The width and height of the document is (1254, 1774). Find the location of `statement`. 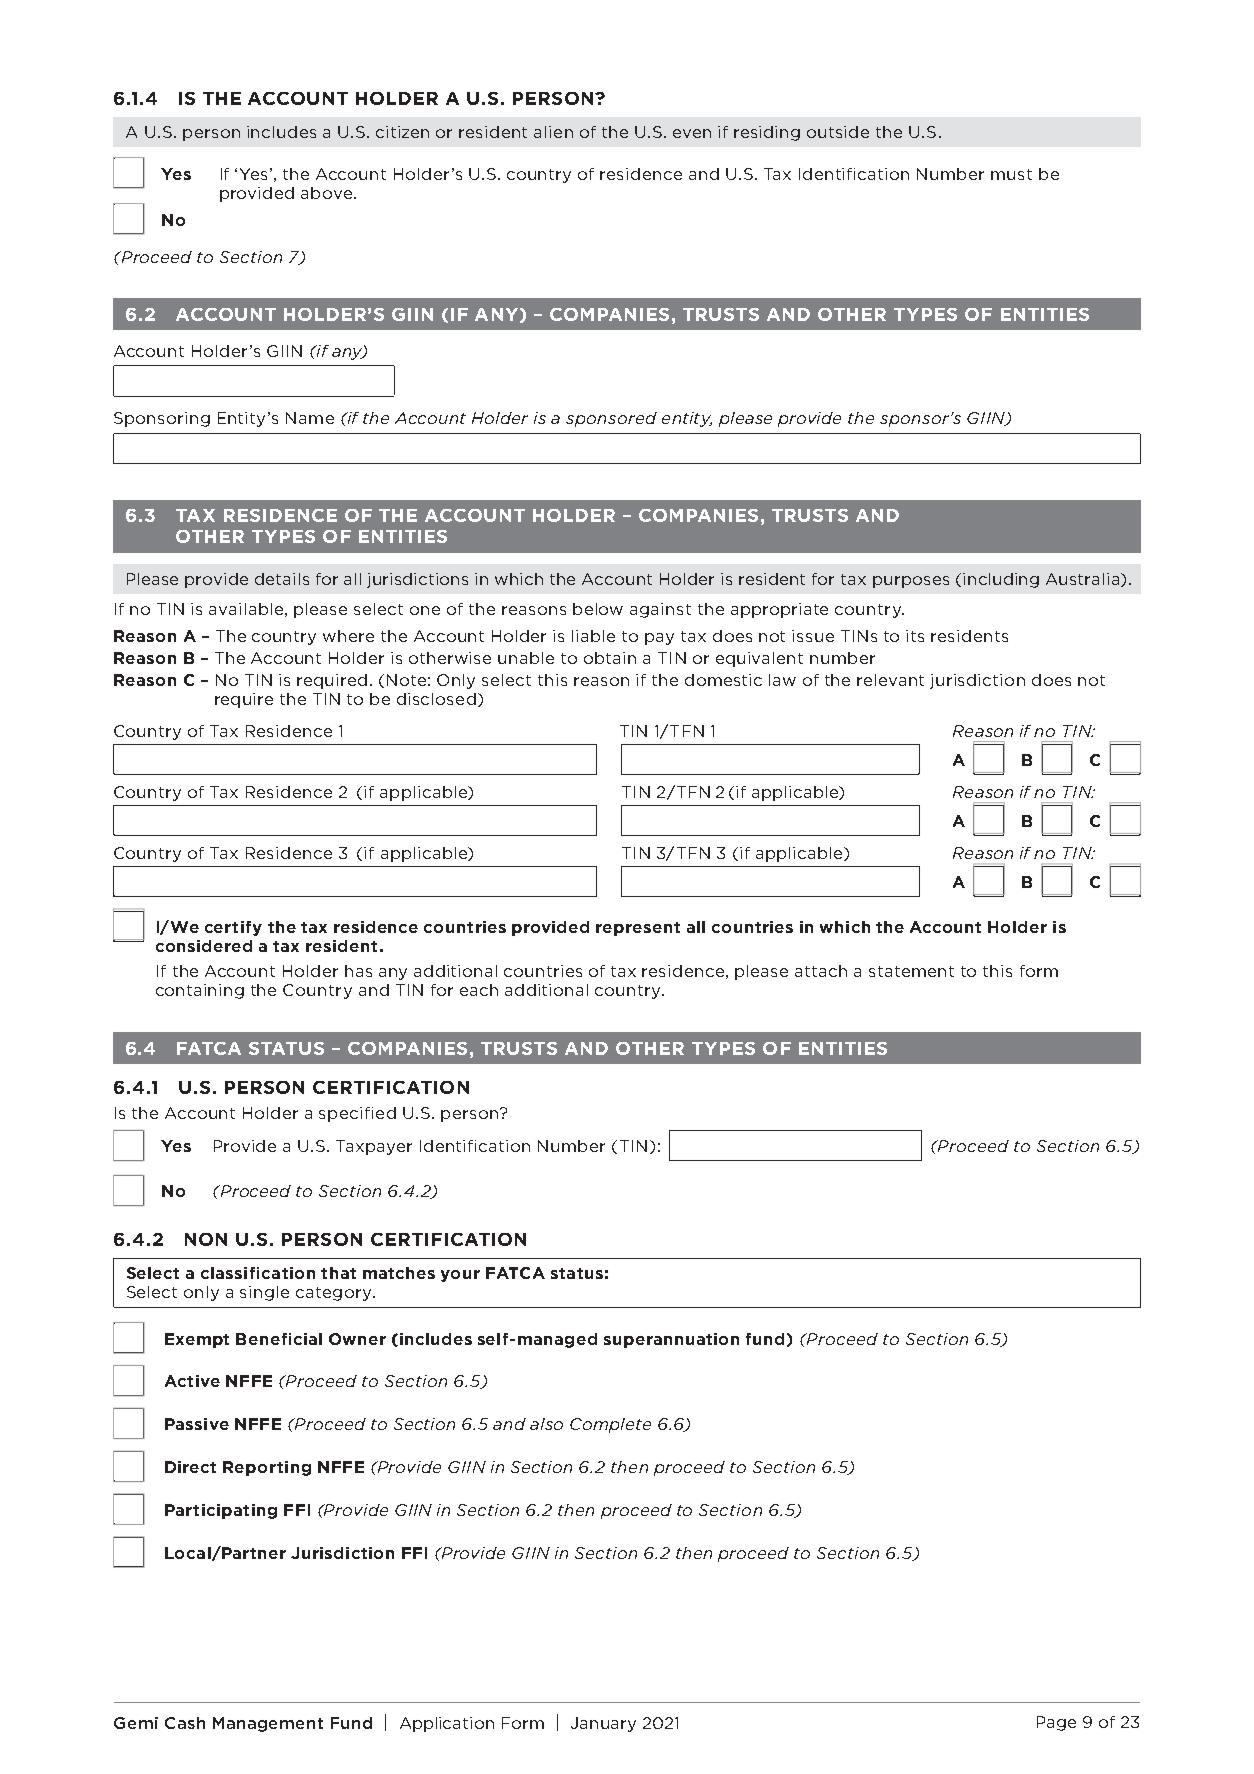

statement is located at coordinates (911, 971).
